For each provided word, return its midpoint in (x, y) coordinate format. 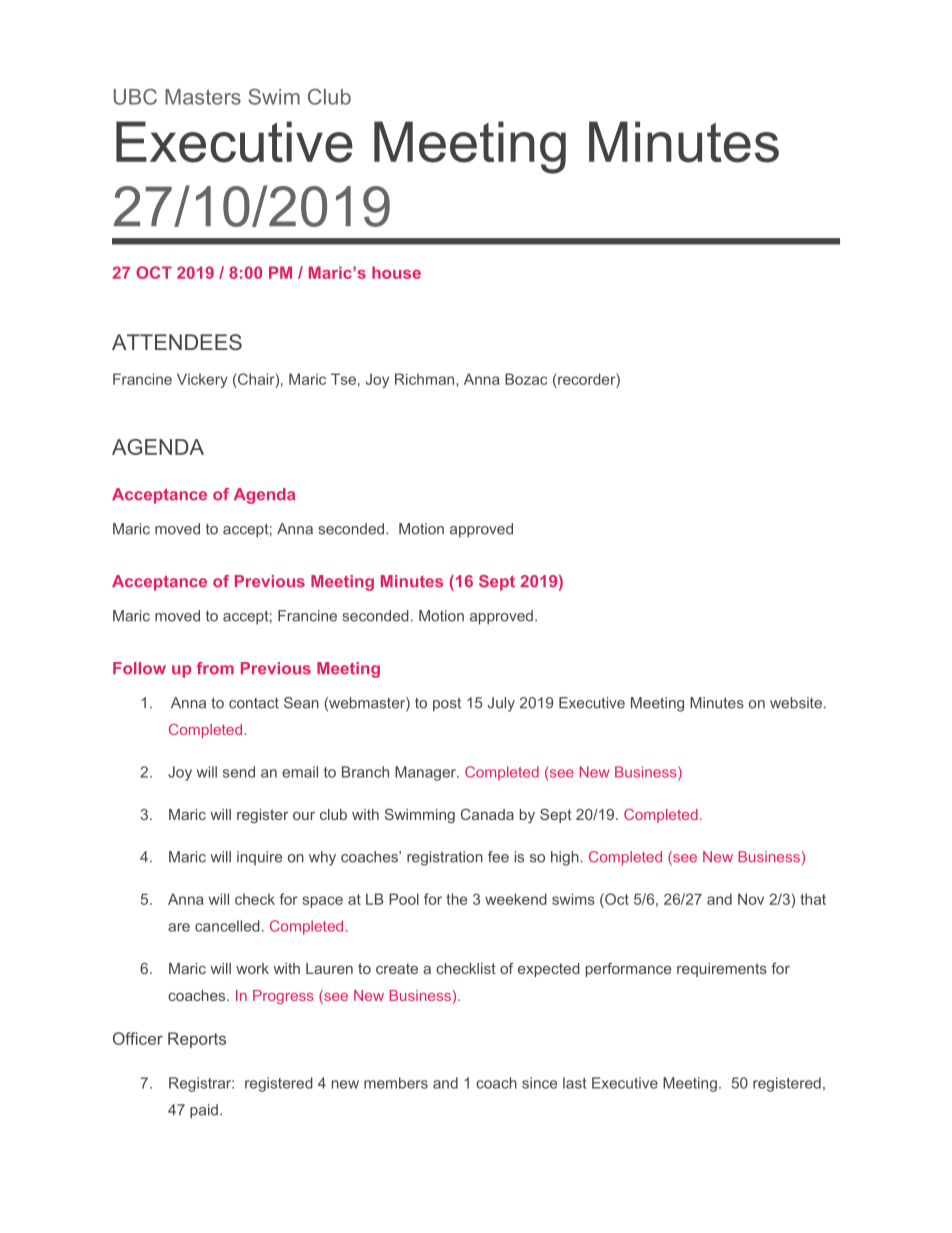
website (796, 703)
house (396, 272)
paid (204, 1111)
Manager (426, 773)
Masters (203, 97)
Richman (426, 379)
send (239, 772)
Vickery (202, 380)
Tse (343, 379)
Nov (751, 899)
